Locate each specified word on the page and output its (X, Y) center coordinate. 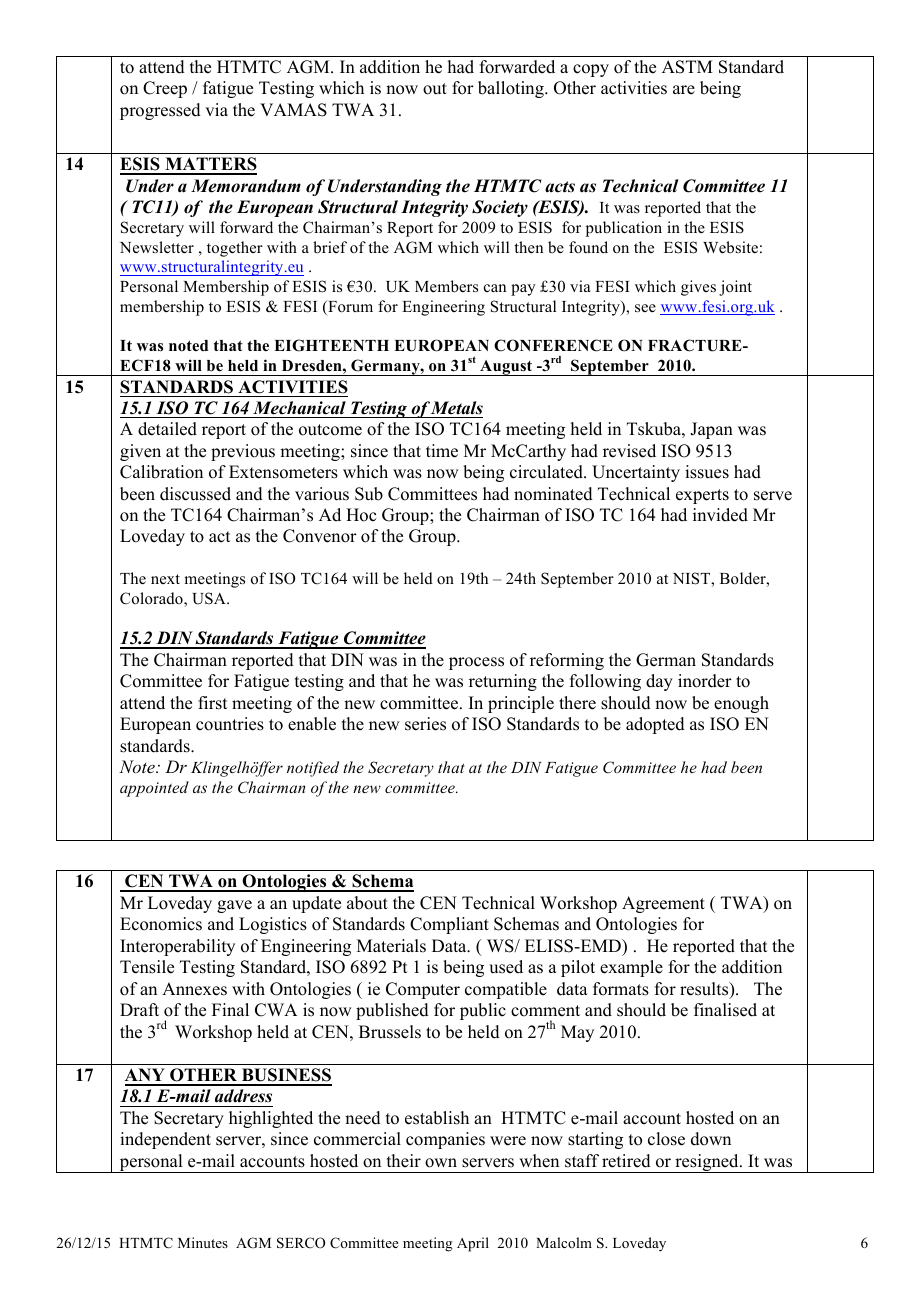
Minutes (203, 1242)
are (684, 90)
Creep (165, 89)
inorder (705, 681)
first (212, 703)
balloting (512, 89)
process (476, 663)
